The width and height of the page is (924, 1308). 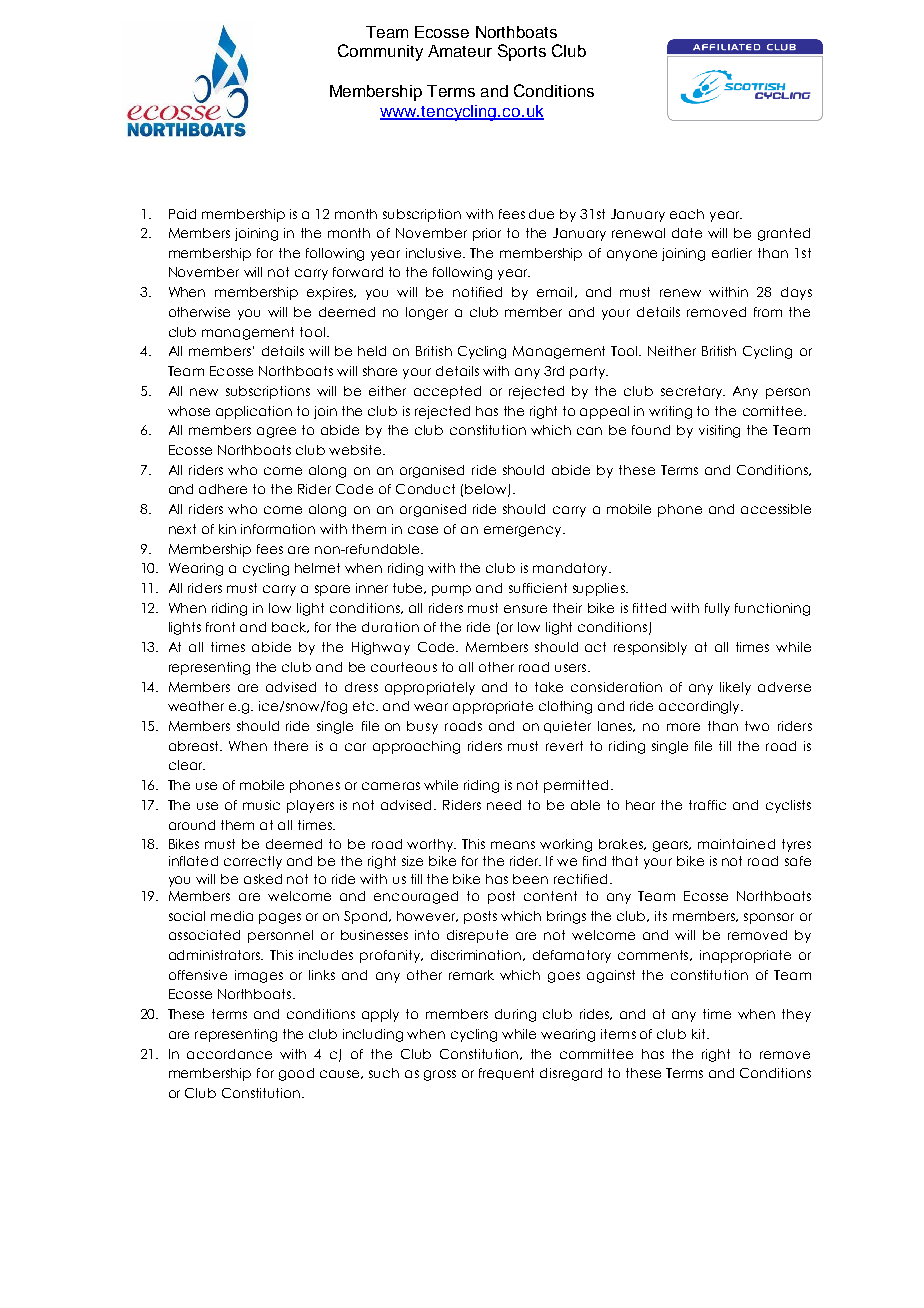 What do you see at coordinates (522, 52) in the page?
I see `Sports` at bounding box center [522, 52].
